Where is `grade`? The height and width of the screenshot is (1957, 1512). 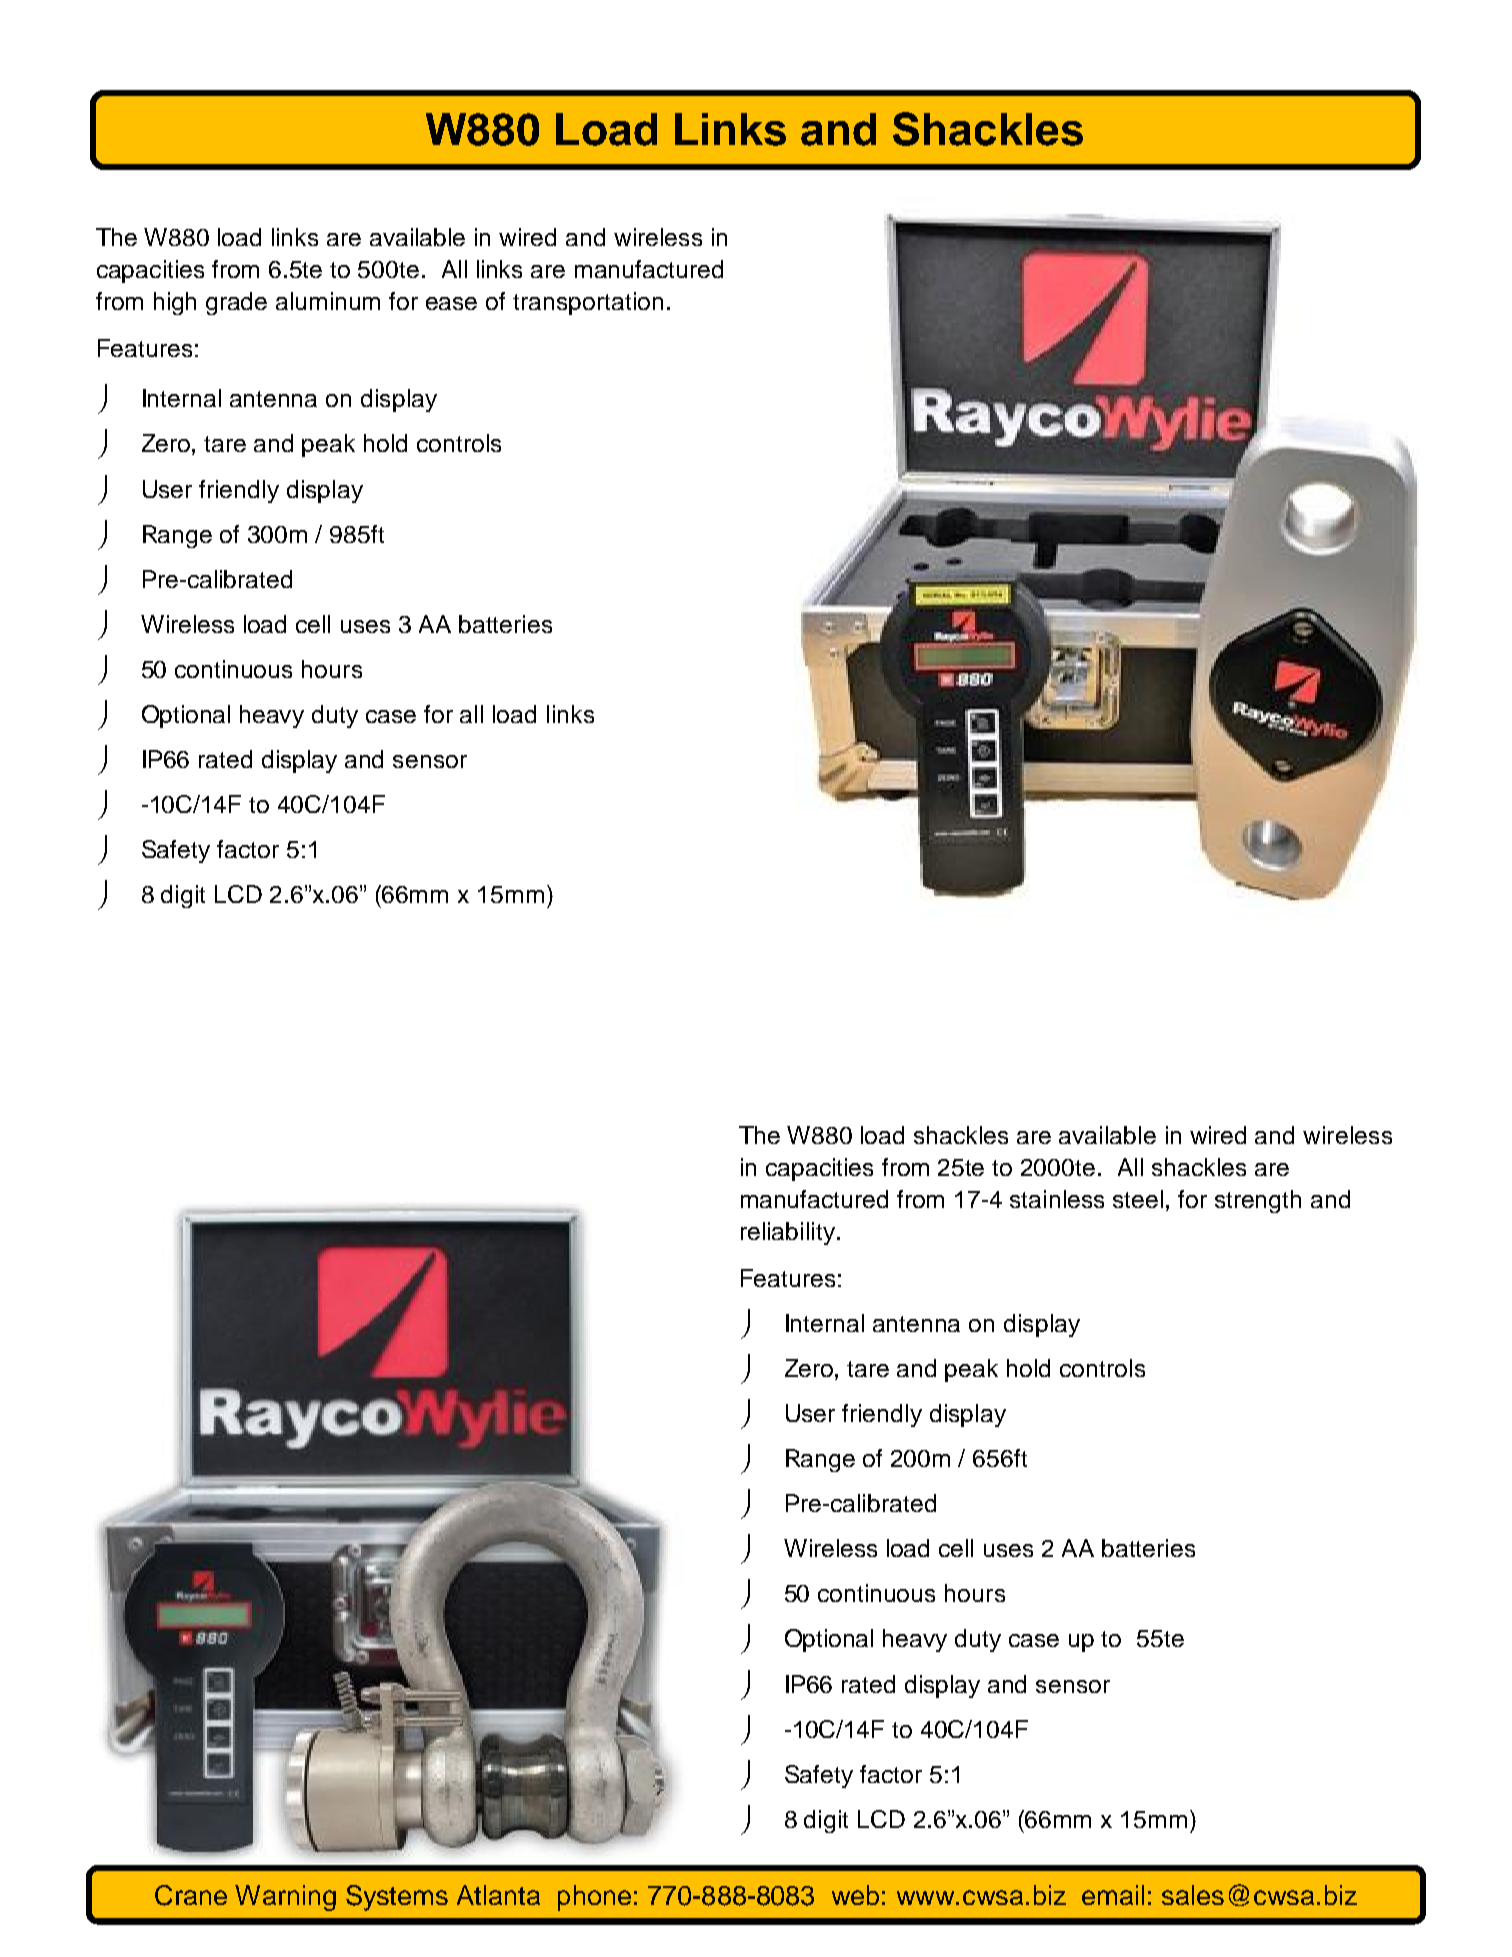
grade is located at coordinates (236, 303).
